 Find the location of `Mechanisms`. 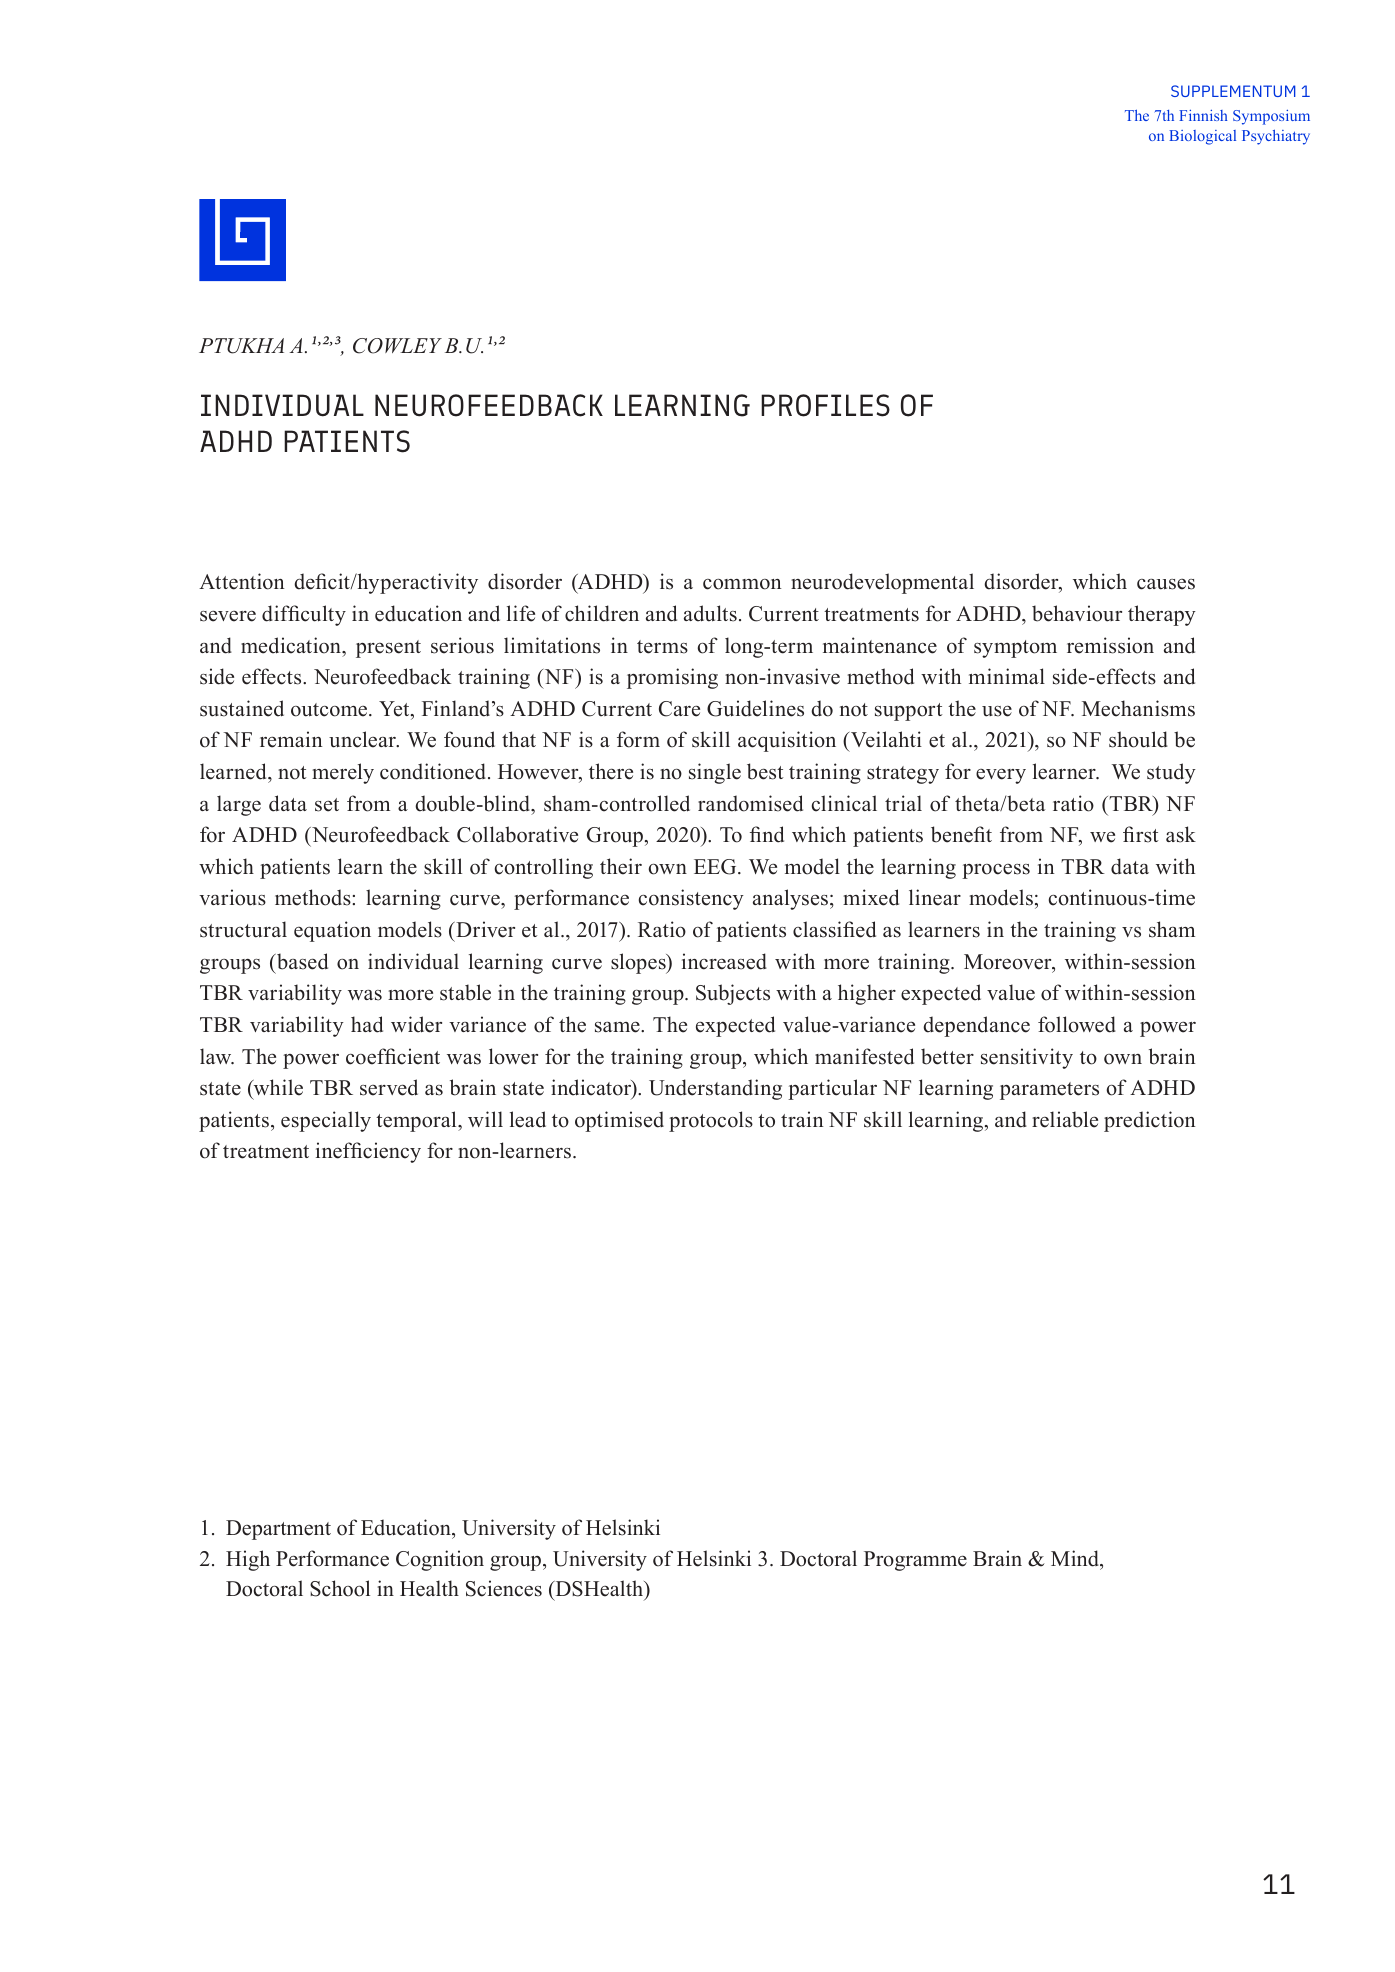

Mechanisms is located at coordinates (1138, 708).
